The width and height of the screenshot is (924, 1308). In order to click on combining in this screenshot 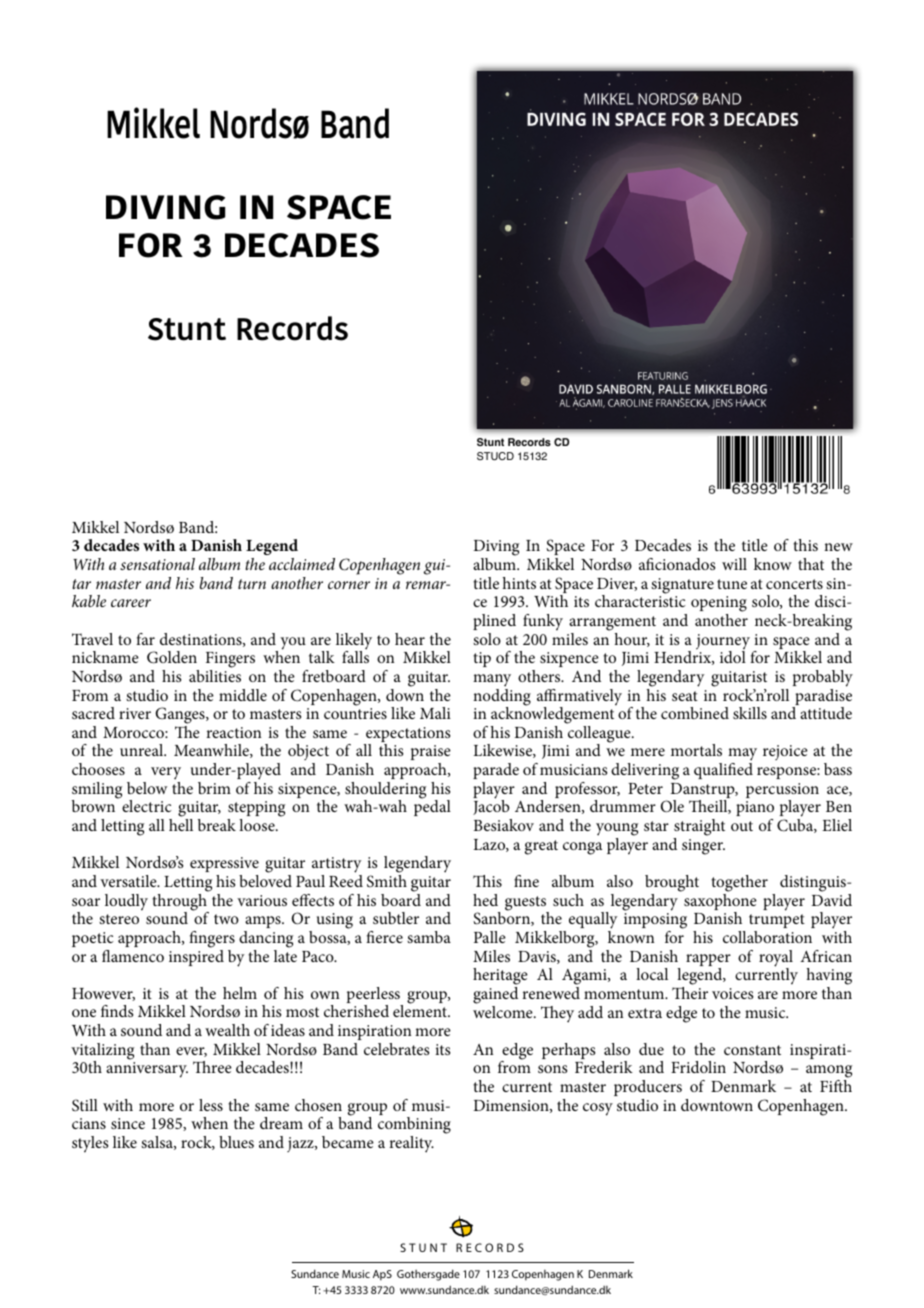, I will do `click(414, 1127)`.
